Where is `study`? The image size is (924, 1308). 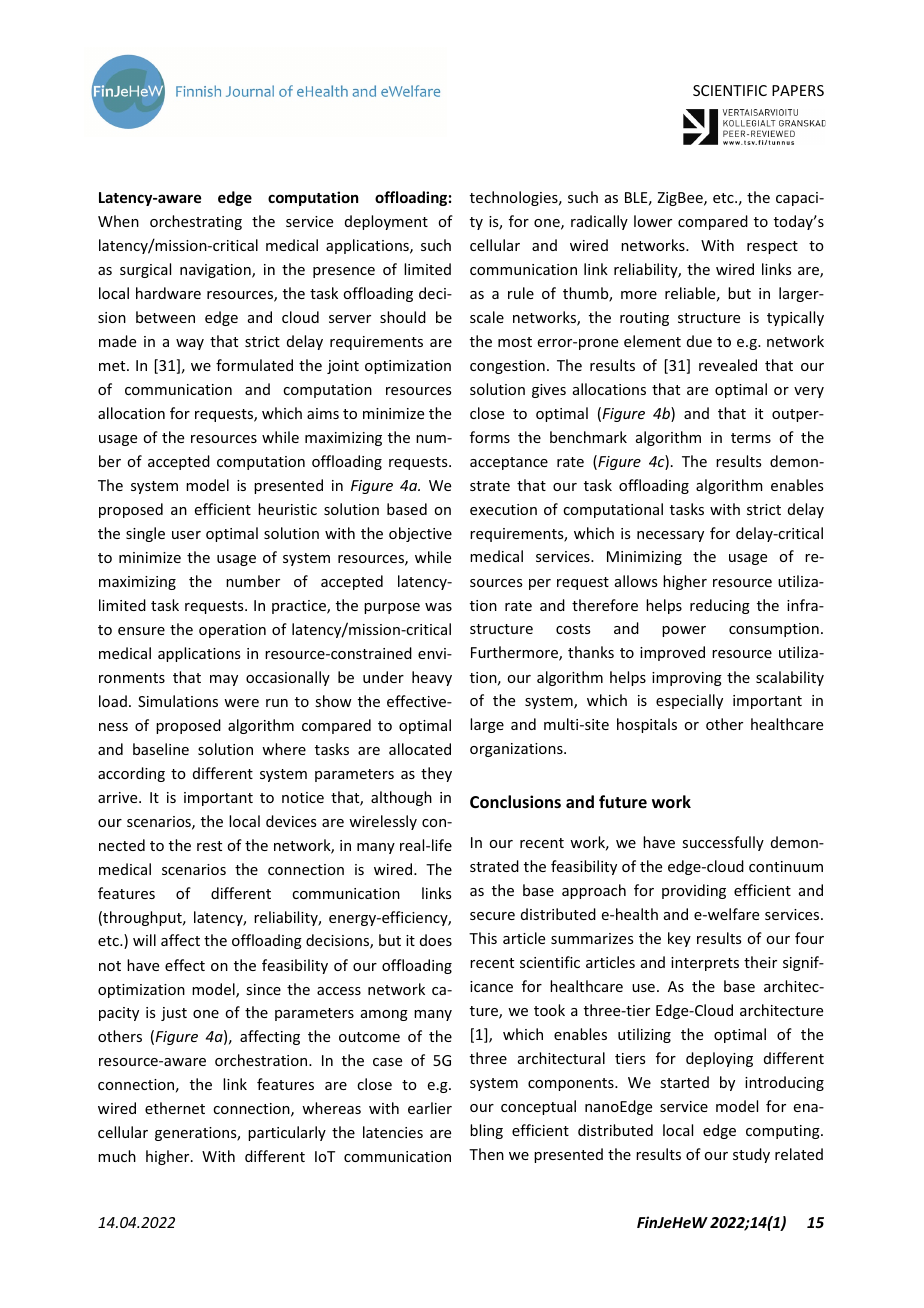 study is located at coordinates (751, 1155).
